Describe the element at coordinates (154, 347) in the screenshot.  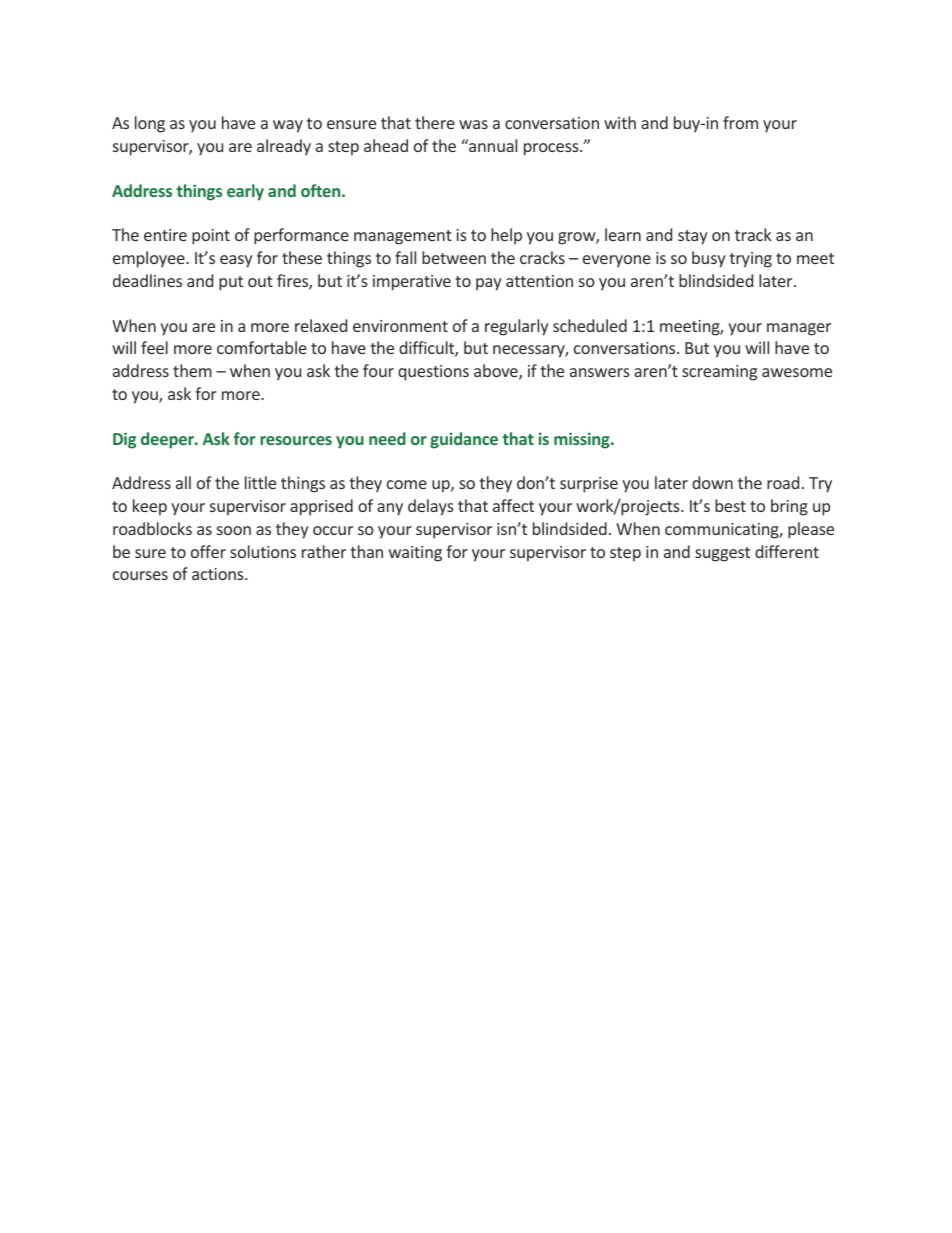
I see `feel` at that location.
